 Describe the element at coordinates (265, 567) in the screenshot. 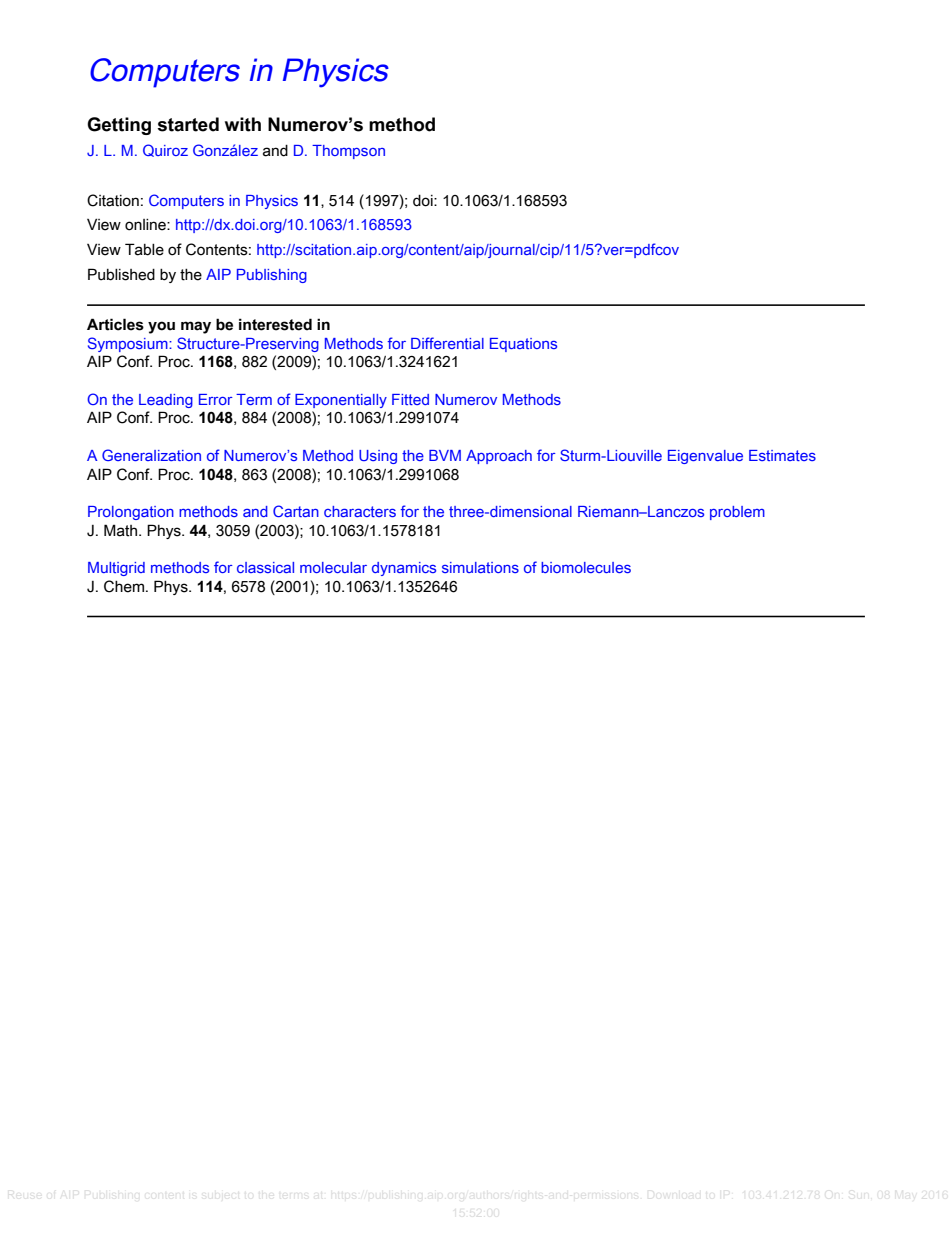

I see `classical` at that location.
